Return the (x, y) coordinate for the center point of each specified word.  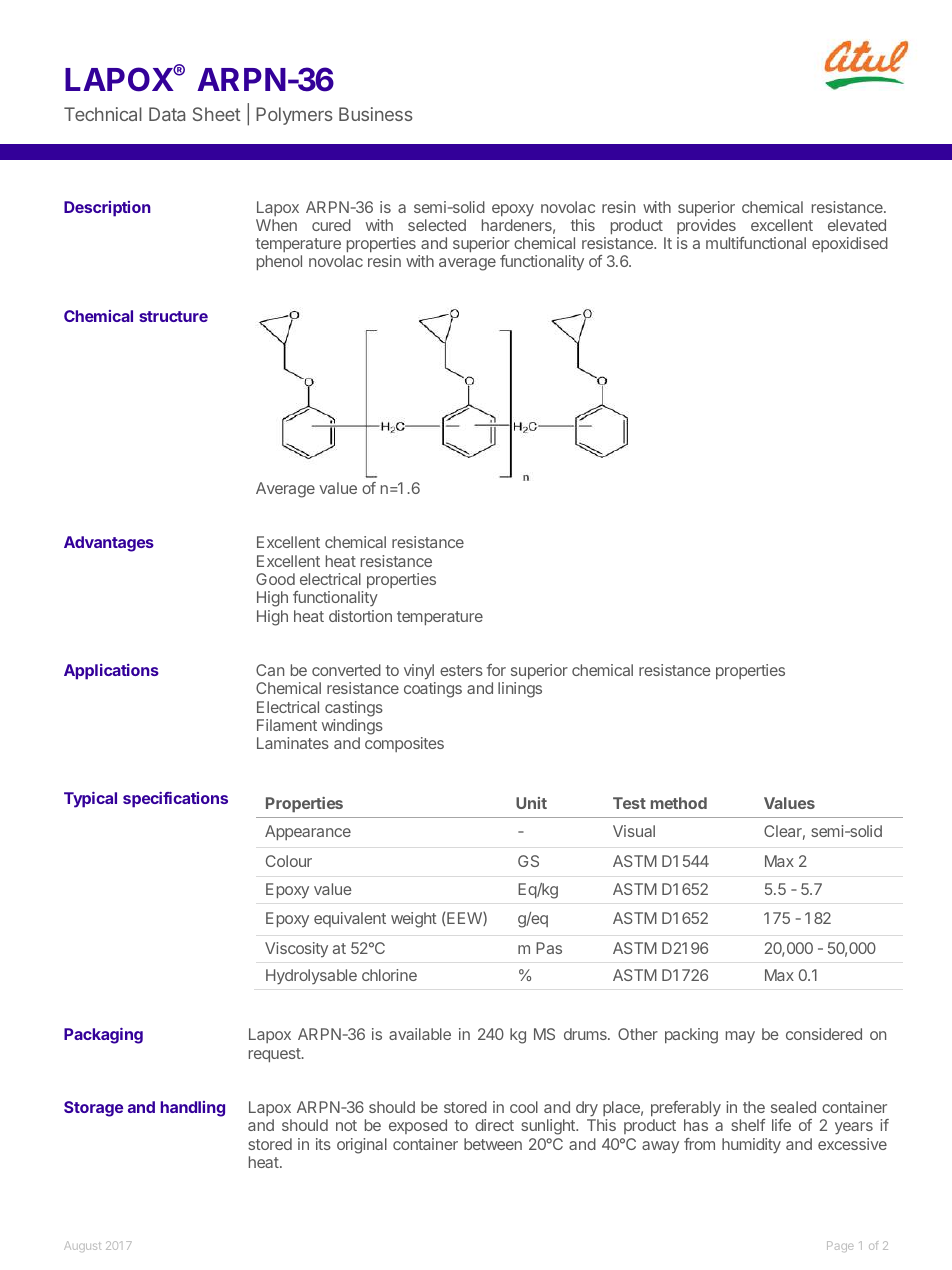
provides (706, 226)
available (420, 1034)
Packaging (103, 1036)
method (679, 803)
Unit (531, 803)
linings (520, 690)
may (740, 1037)
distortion (360, 616)
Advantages (109, 544)
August (82, 1246)
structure (173, 316)
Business (376, 114)
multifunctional (756, 243)
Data (167, 114)
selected (437, 225)
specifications (175, 800)
